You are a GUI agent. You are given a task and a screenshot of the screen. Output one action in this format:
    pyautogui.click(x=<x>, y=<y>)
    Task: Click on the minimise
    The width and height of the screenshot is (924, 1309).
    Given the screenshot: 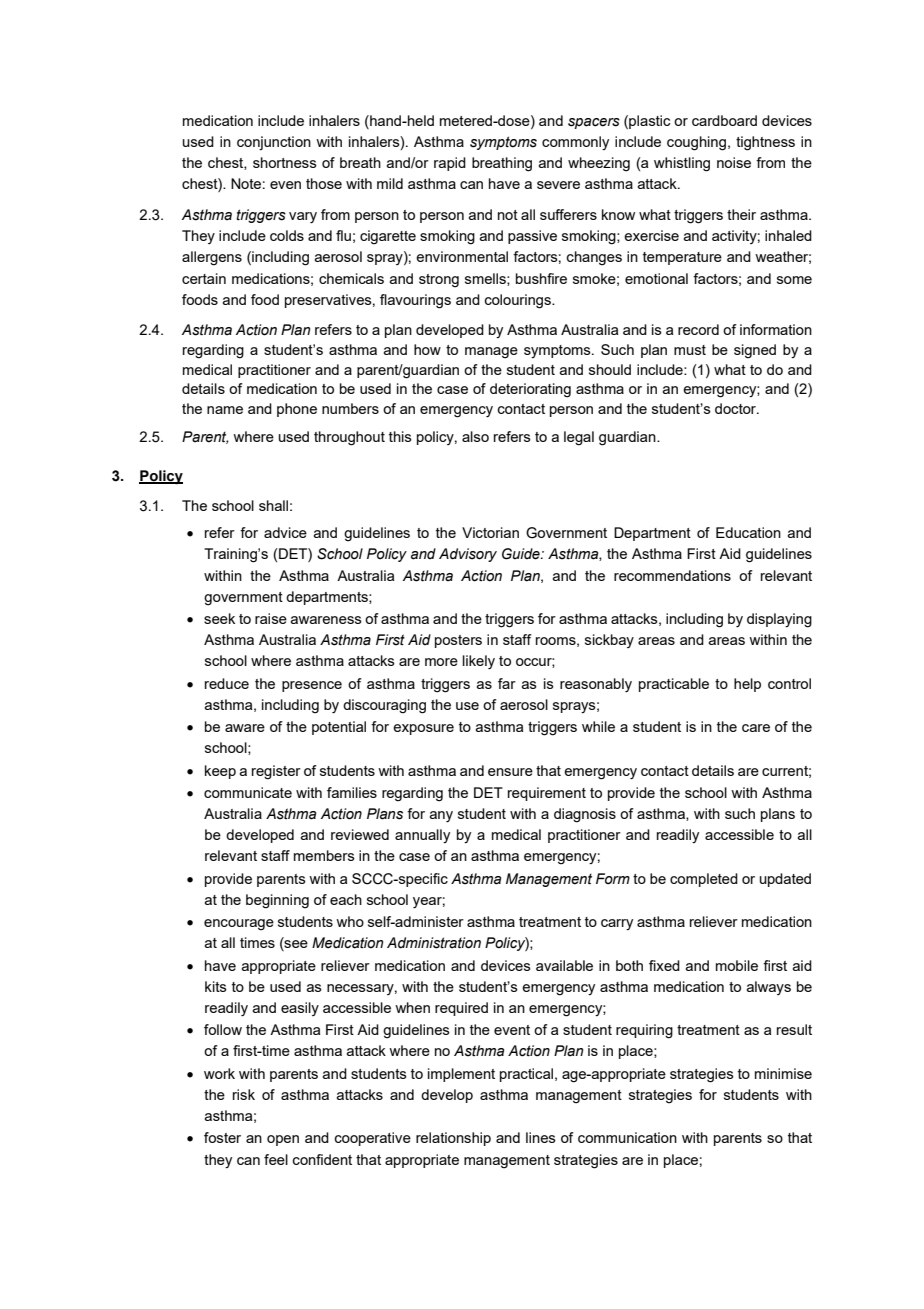 What is the action you would take?
    pyautogui.click(x=783, y=1073)
